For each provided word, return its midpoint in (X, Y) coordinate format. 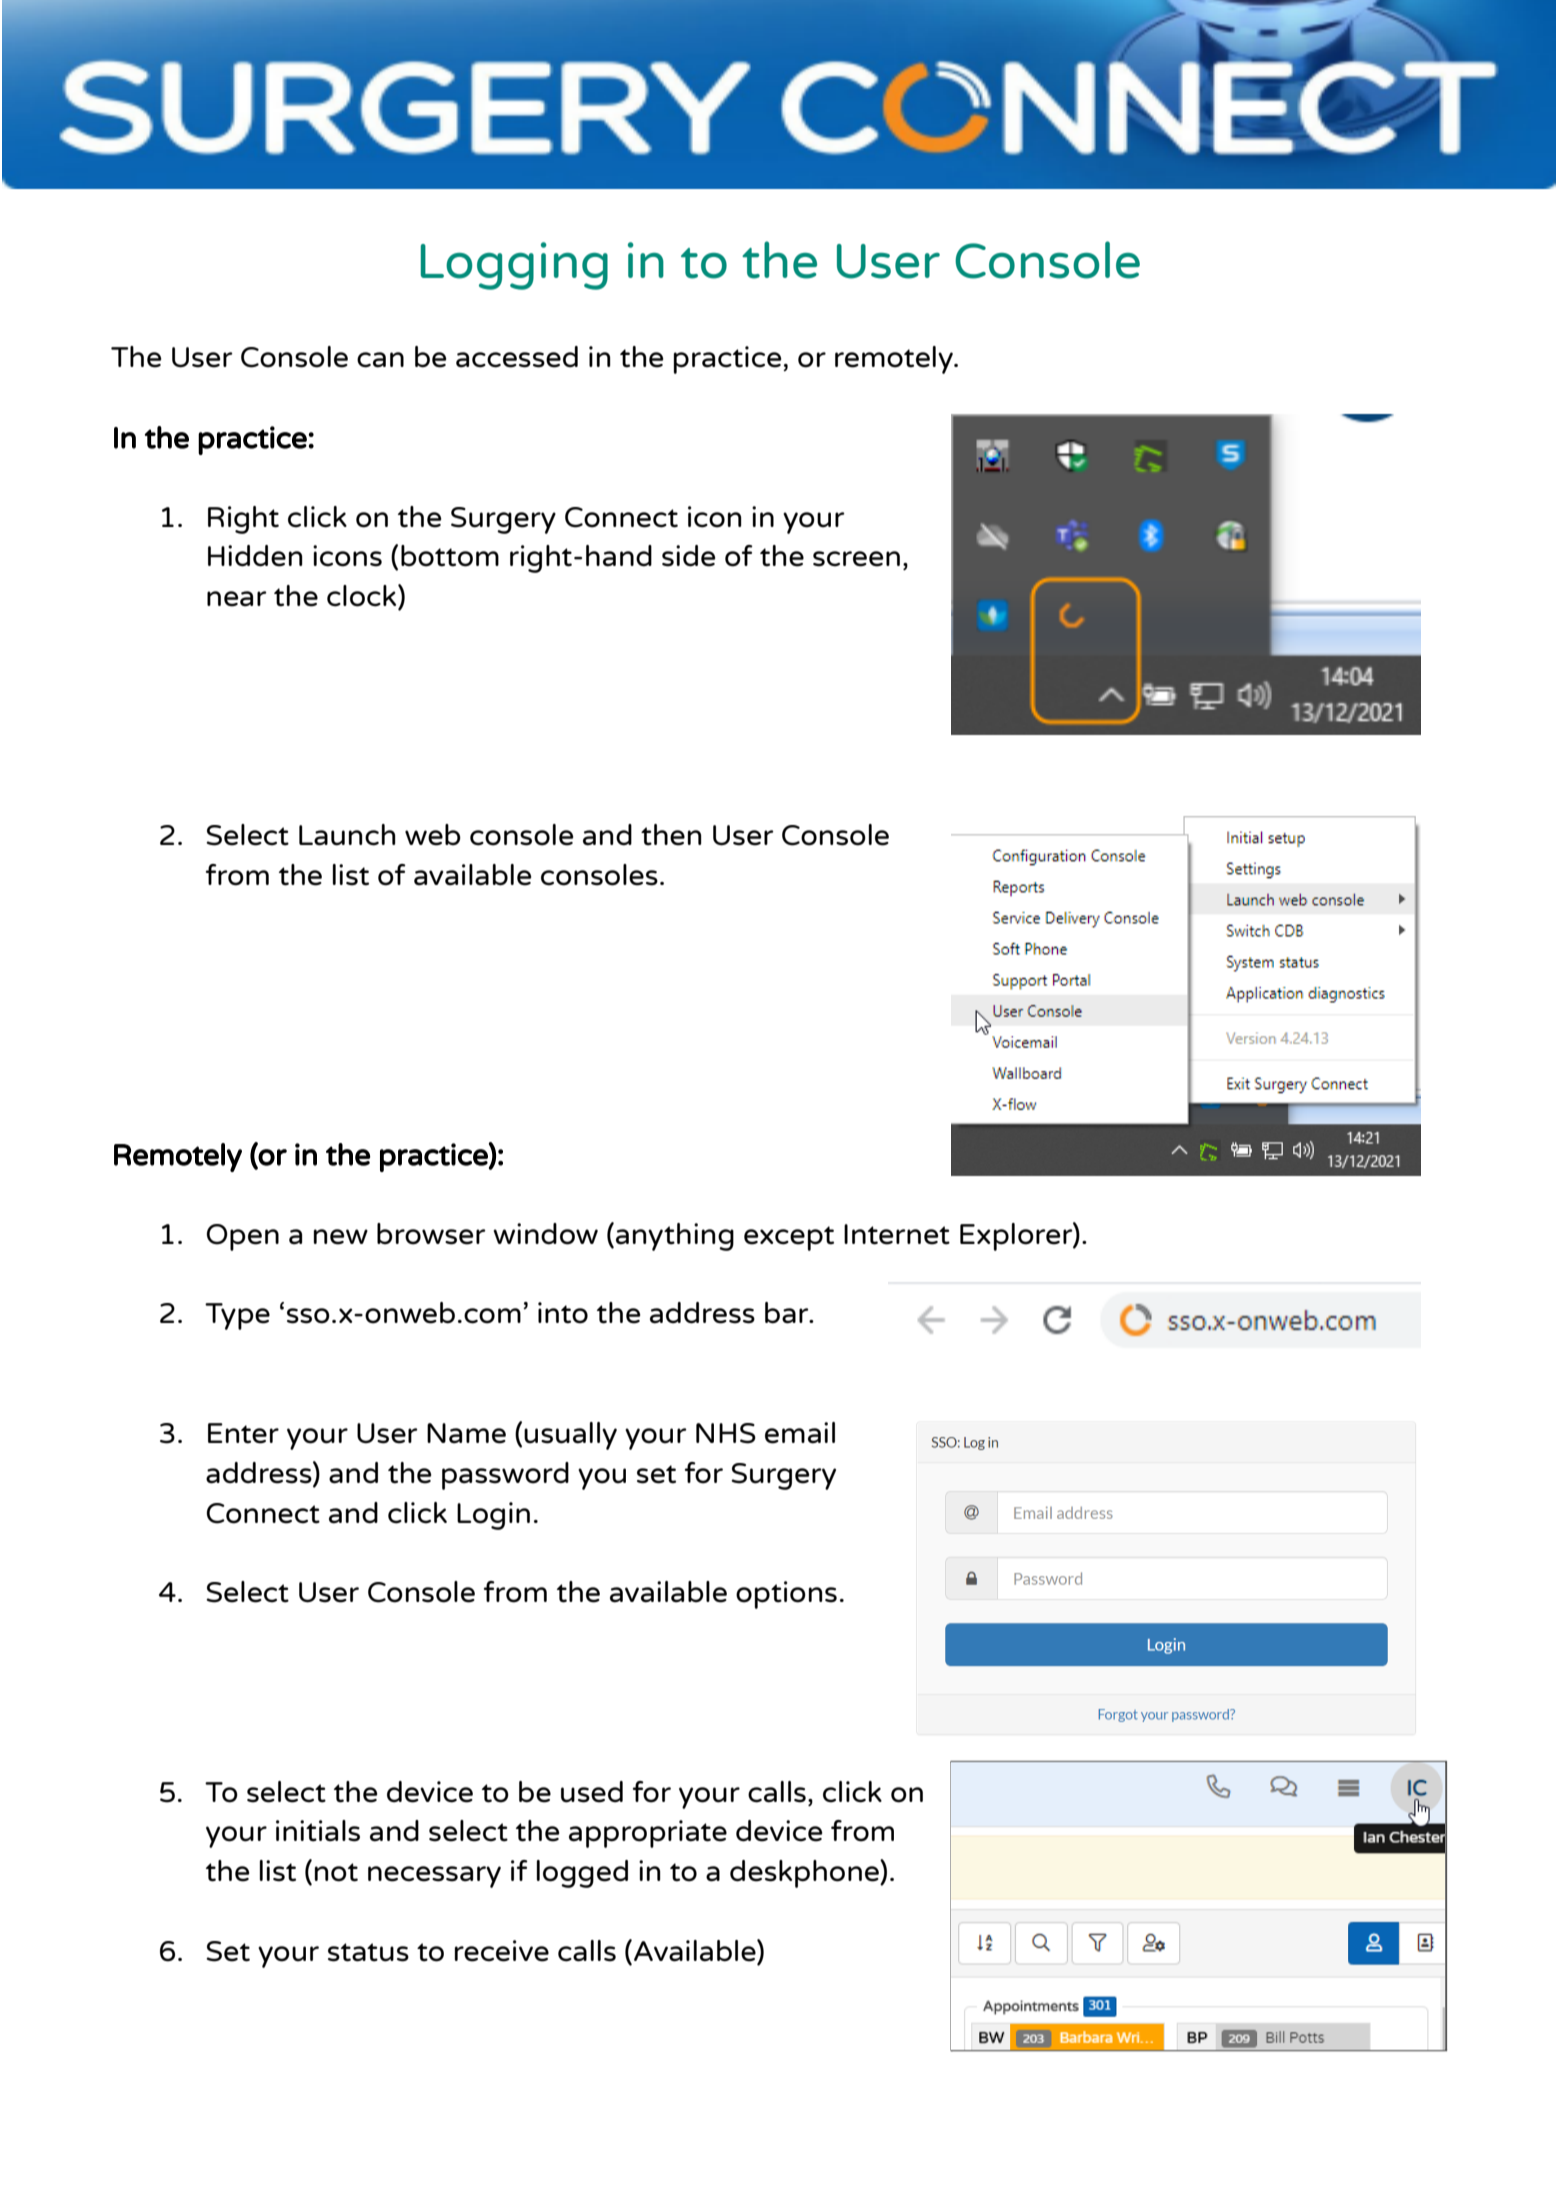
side (689, 556)
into (563, 1313)
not (336, 1872)
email (800, 1433)
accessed (517, 357)
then (671, 835)
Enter (243, 1433)
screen (856, 559)
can (380, 360)
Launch (347, 835)
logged (582, 1874)
